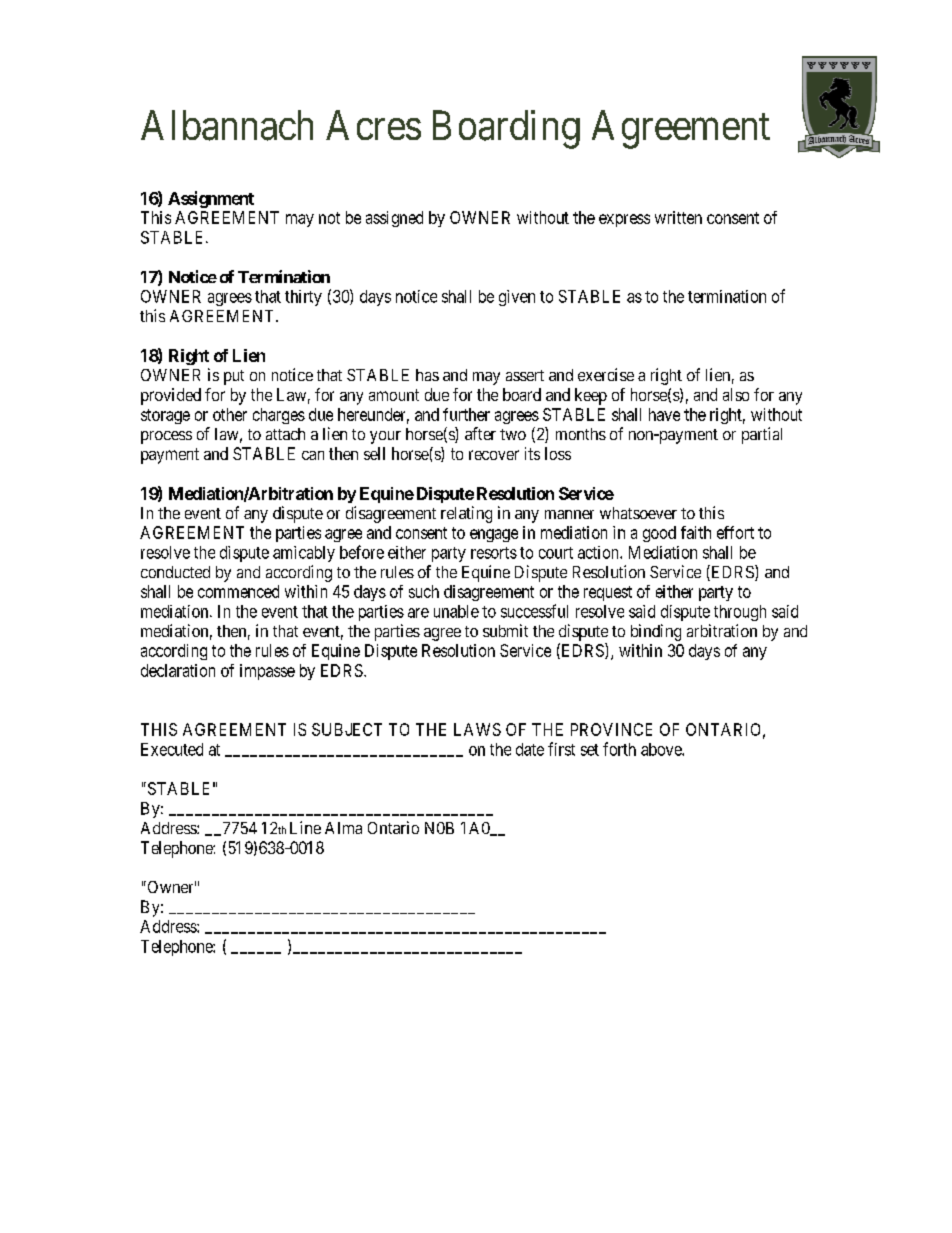 The image size is (952, 1233). I want to click on has, so click(427, 375).
